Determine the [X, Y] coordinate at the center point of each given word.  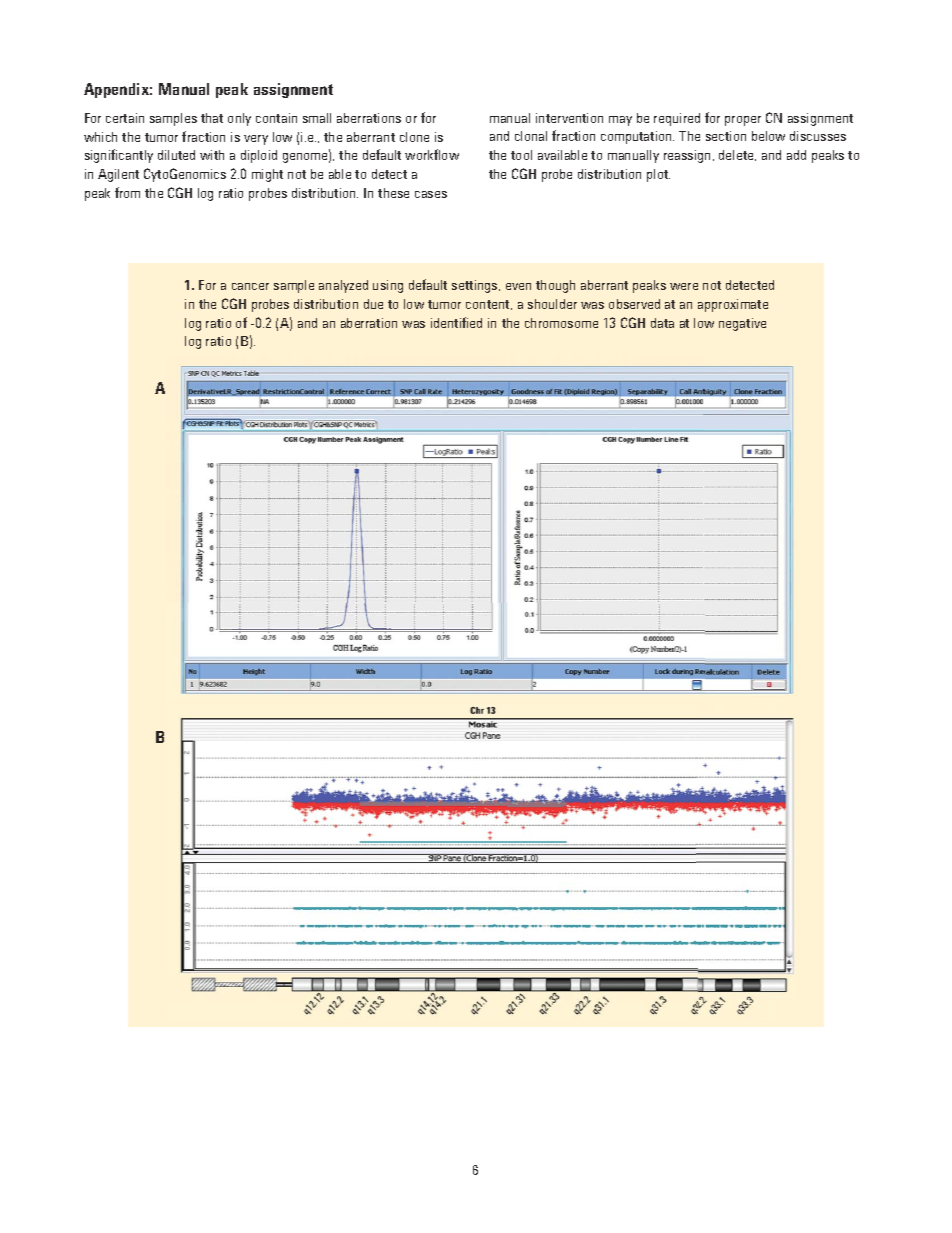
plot [658, 175]
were [684, 286]
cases [431, 194]
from [127, 192]
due [373, 304]
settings [476, 286]
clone [414, 137]
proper [743, 121]
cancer [250, 286]
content [489, 305]
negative [742, 324]
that [212, 118]
